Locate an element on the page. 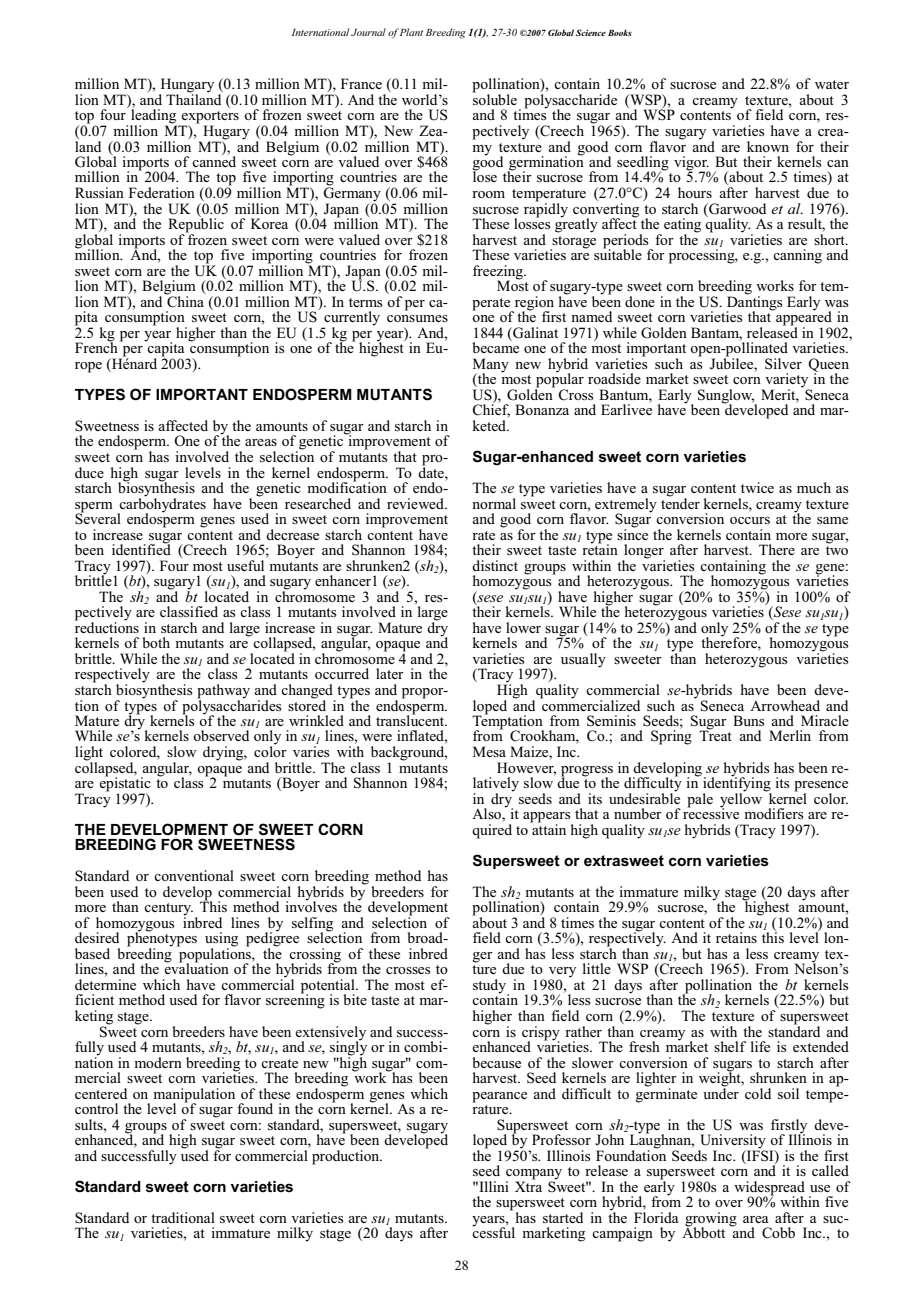  yellow is located at coordinates (742, 799).
